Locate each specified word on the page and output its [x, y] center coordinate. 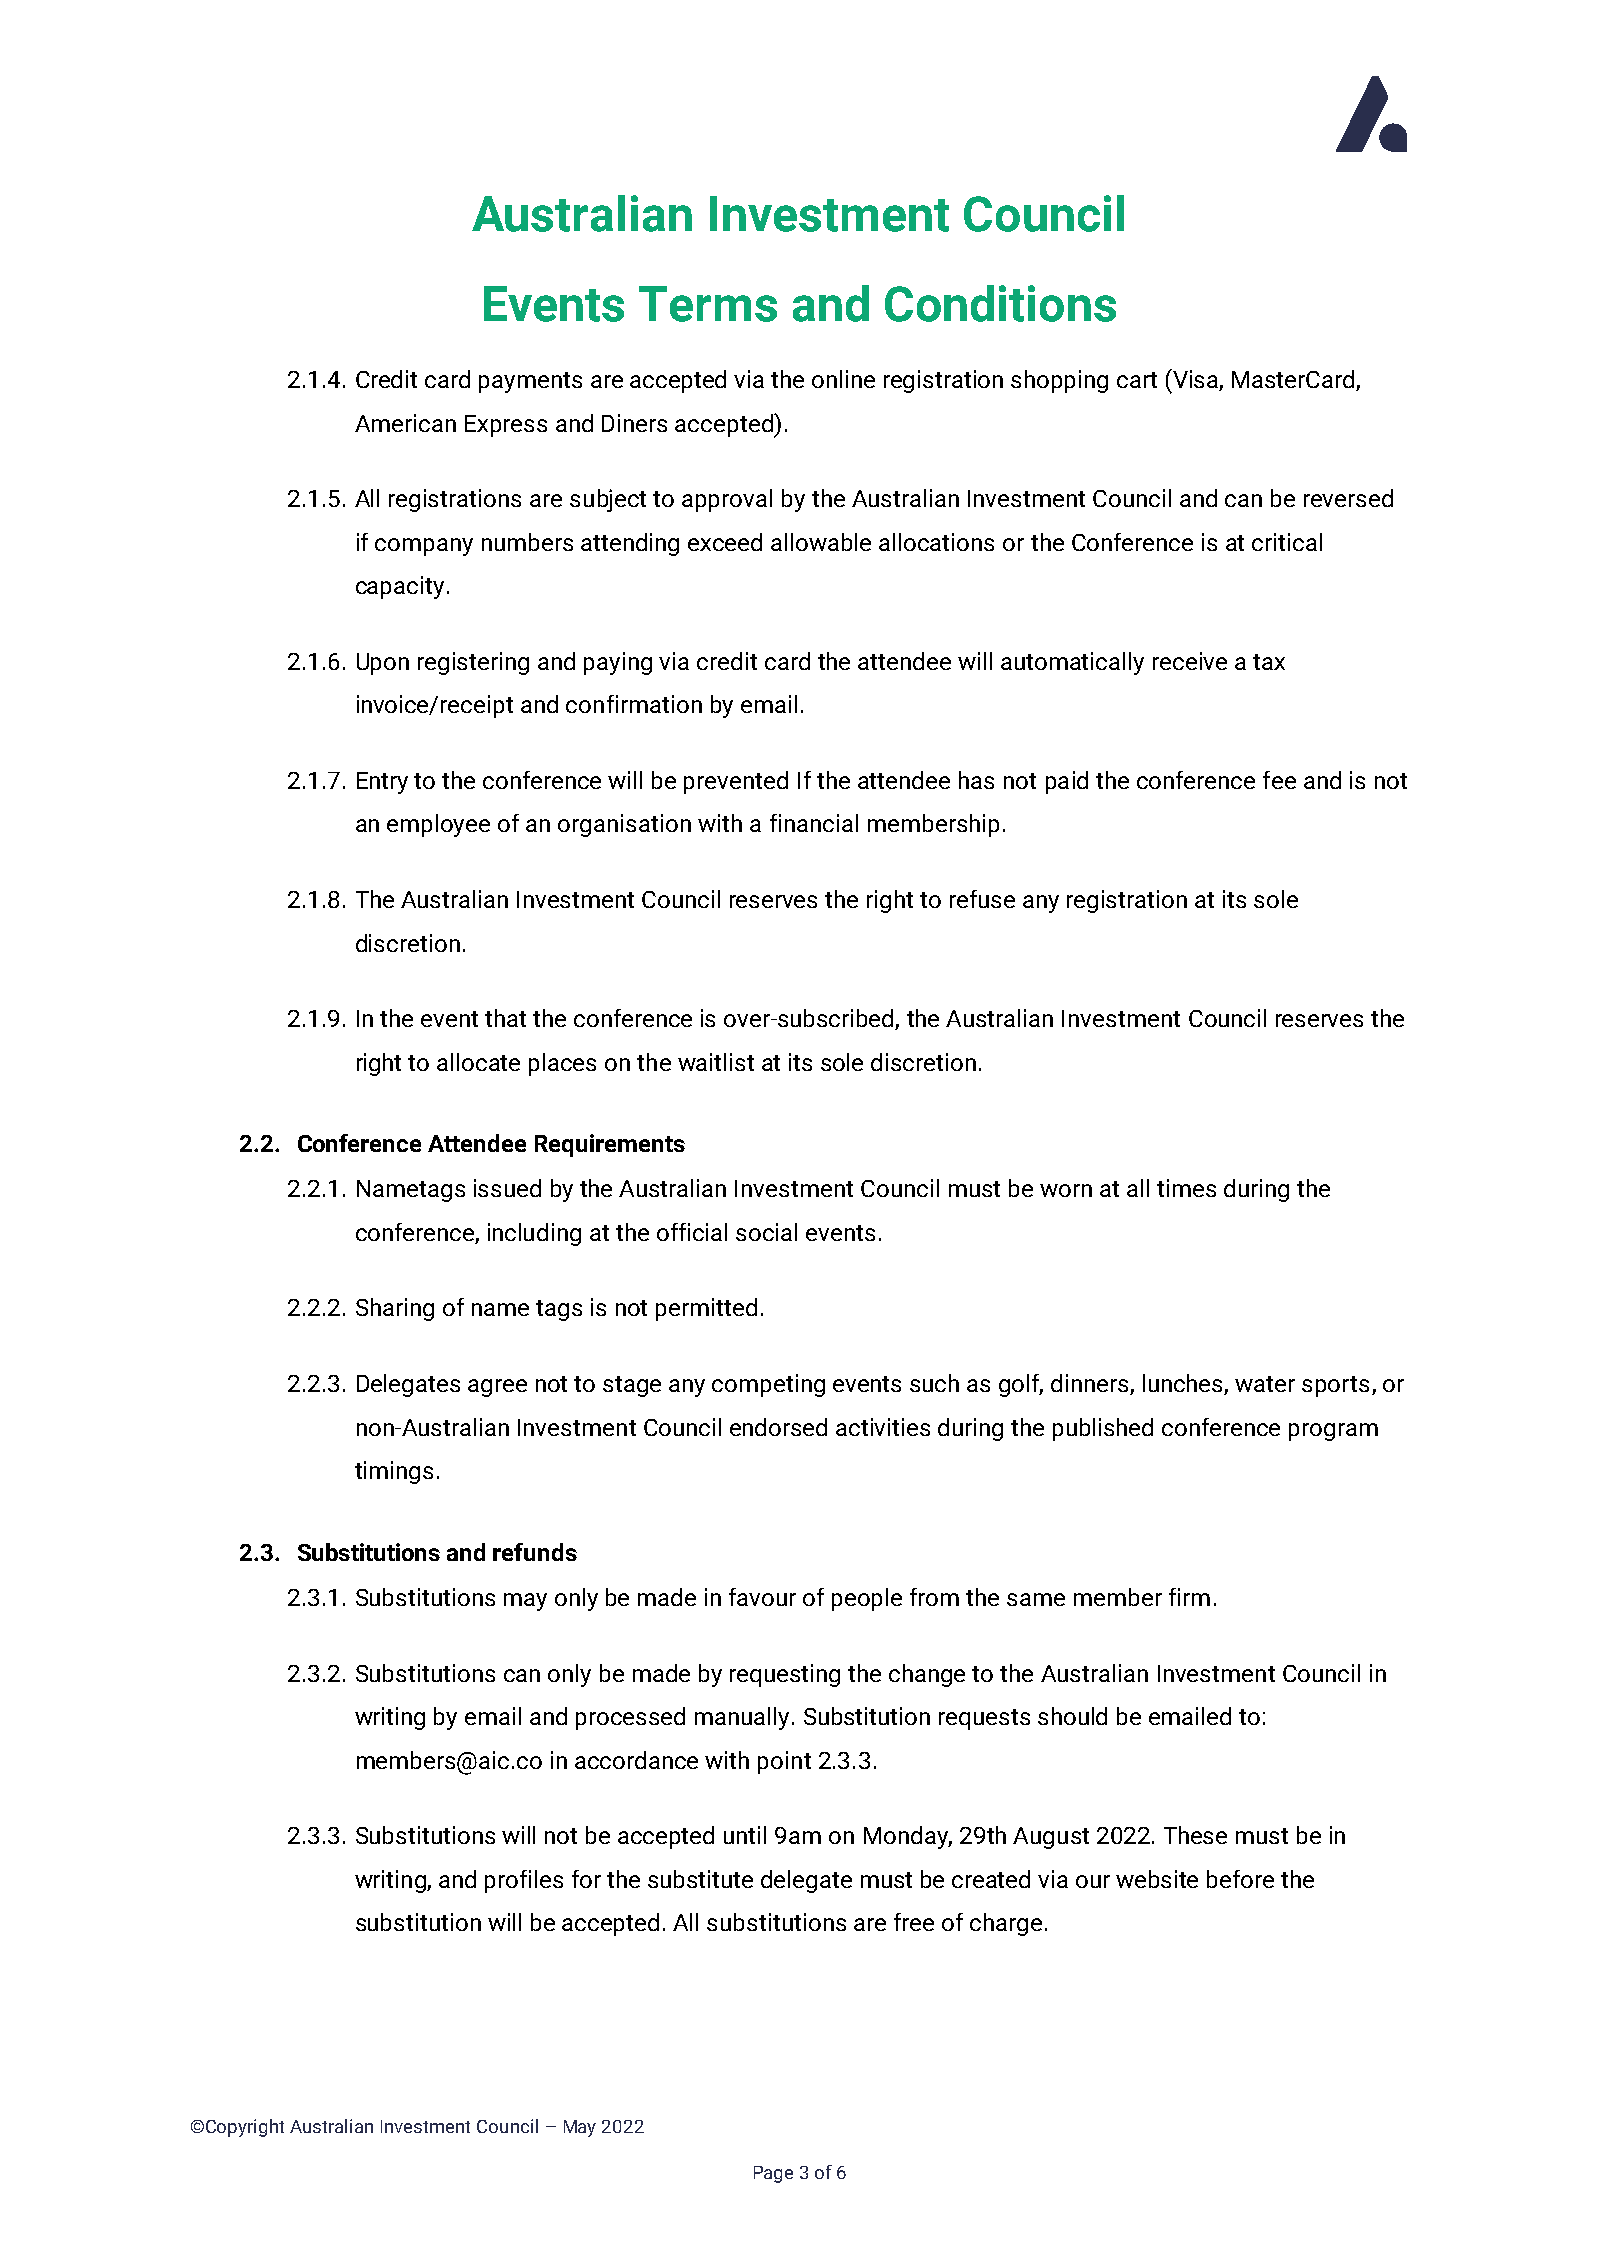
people [867, 1599]
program [1333, 1432]
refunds [535, 1552]
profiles [524, 1881]
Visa [1195, 380]
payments [530, 382]
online [843, 379]
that [505, 1018]
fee [1279, 780]
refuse [982, 899]
